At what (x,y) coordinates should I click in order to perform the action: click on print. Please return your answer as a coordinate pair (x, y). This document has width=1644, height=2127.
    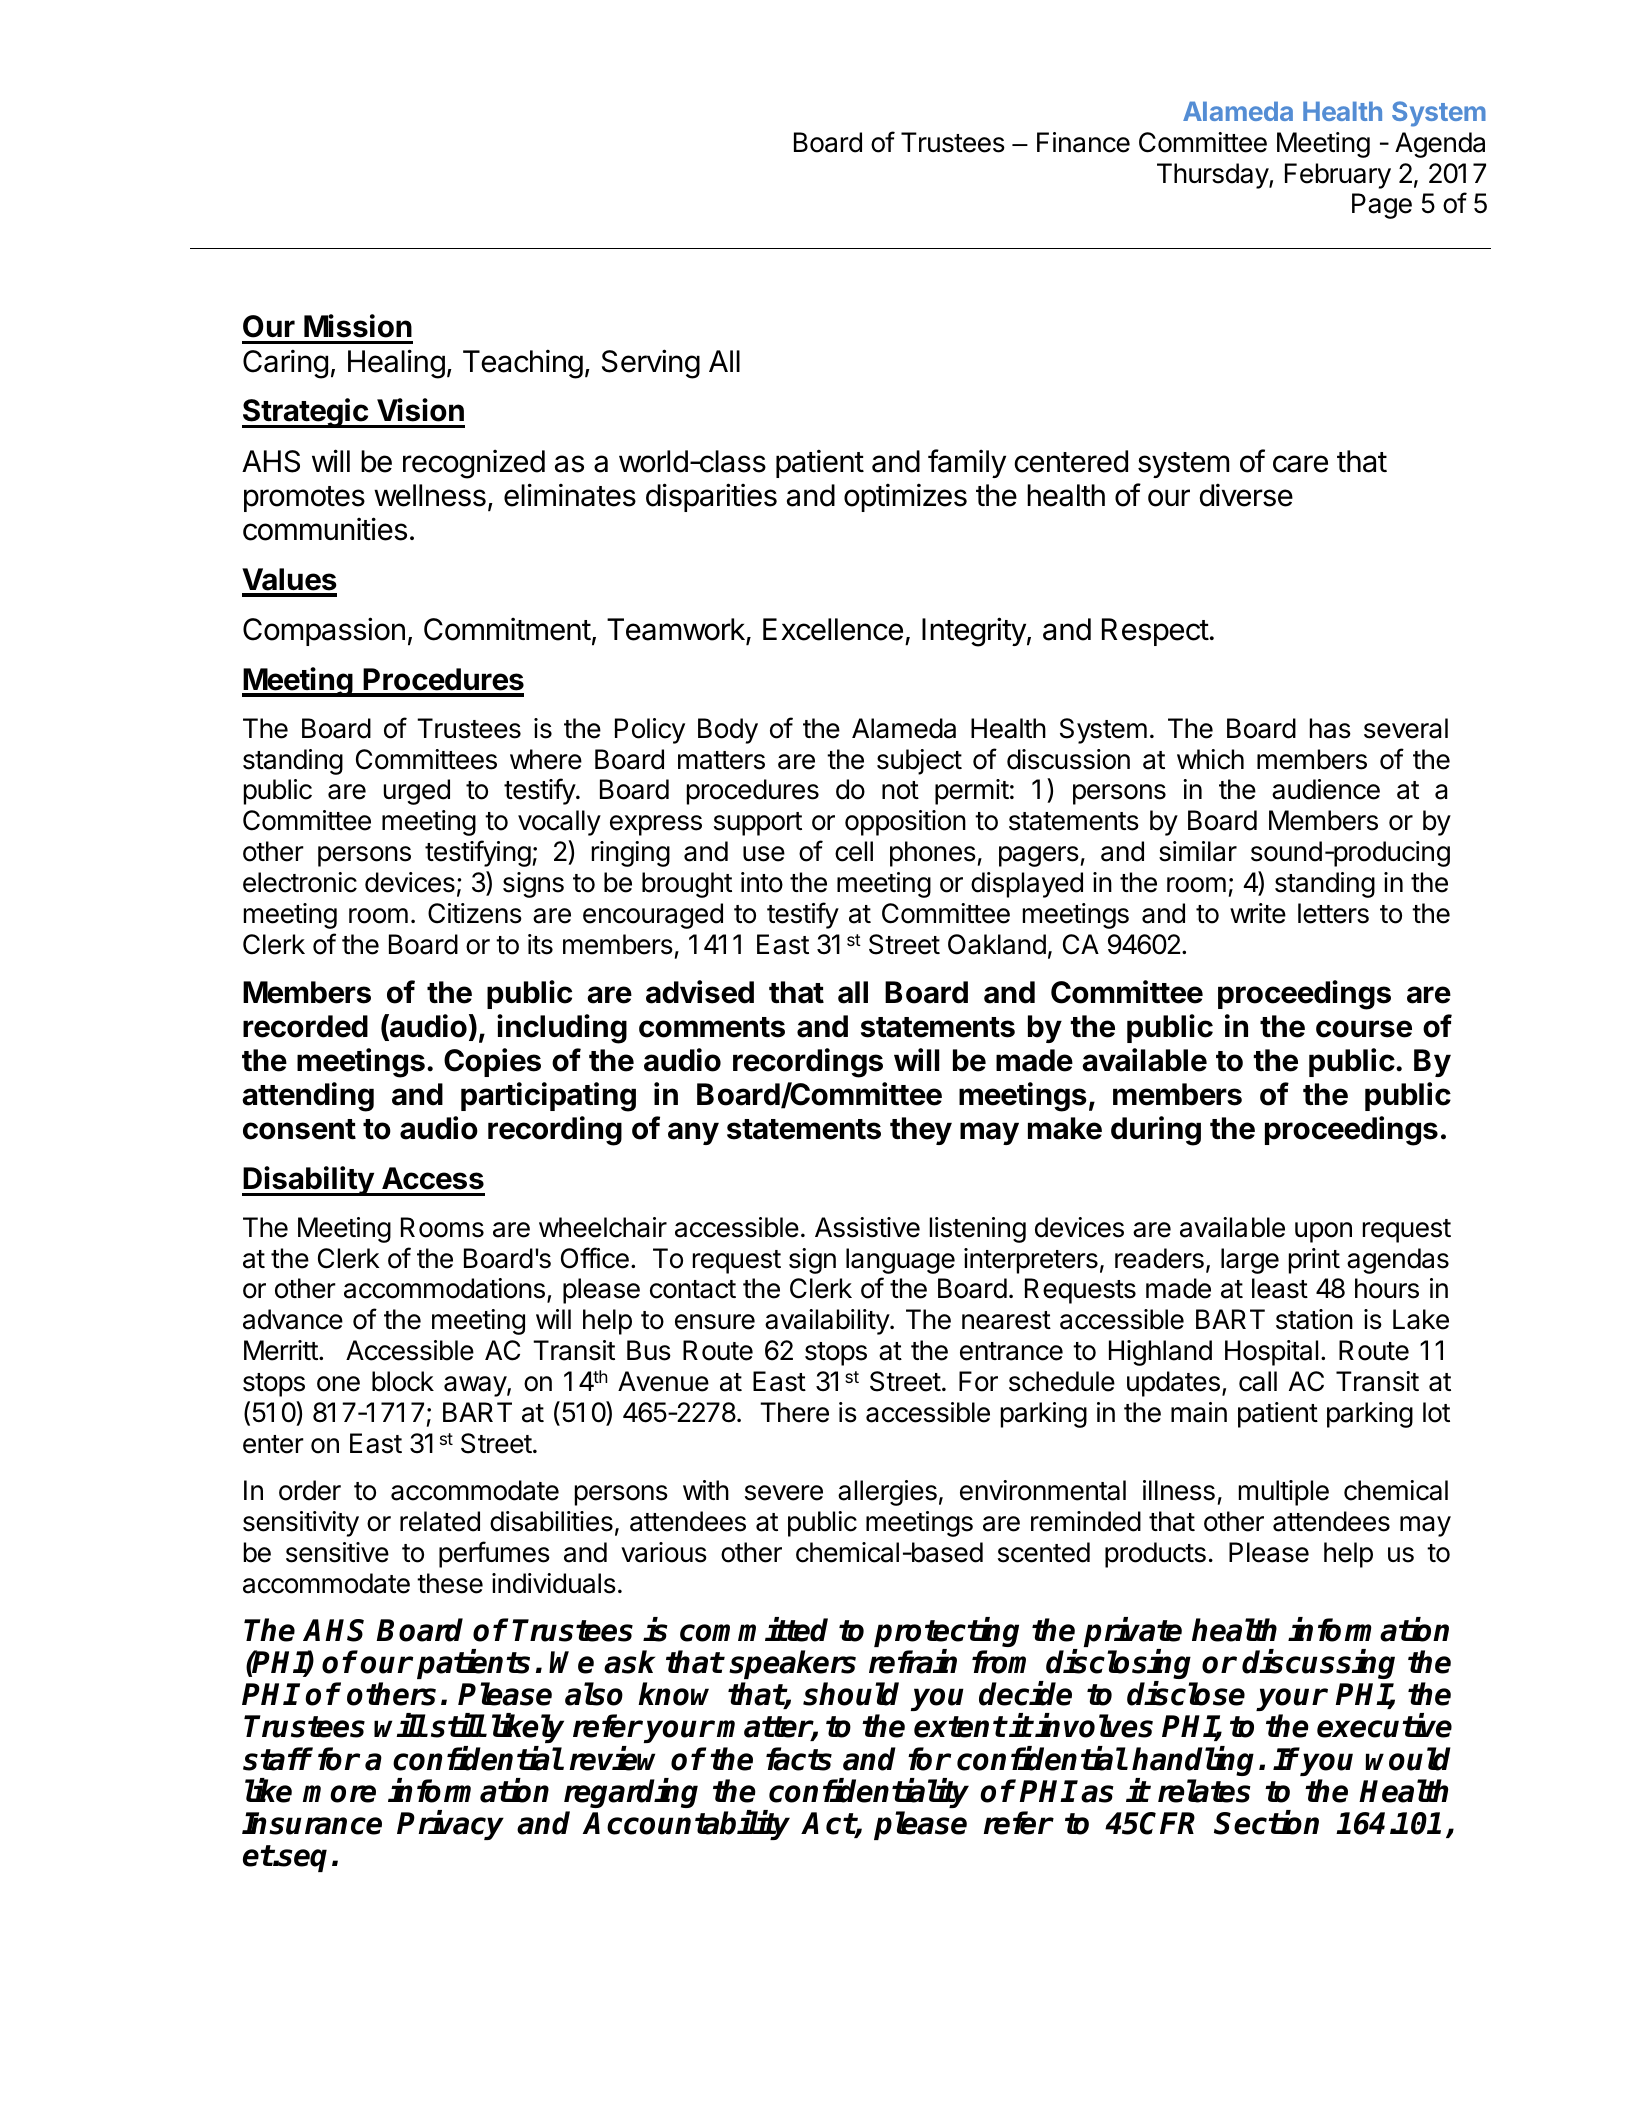
    Looking at the image, I should click on (1314, 1261).
